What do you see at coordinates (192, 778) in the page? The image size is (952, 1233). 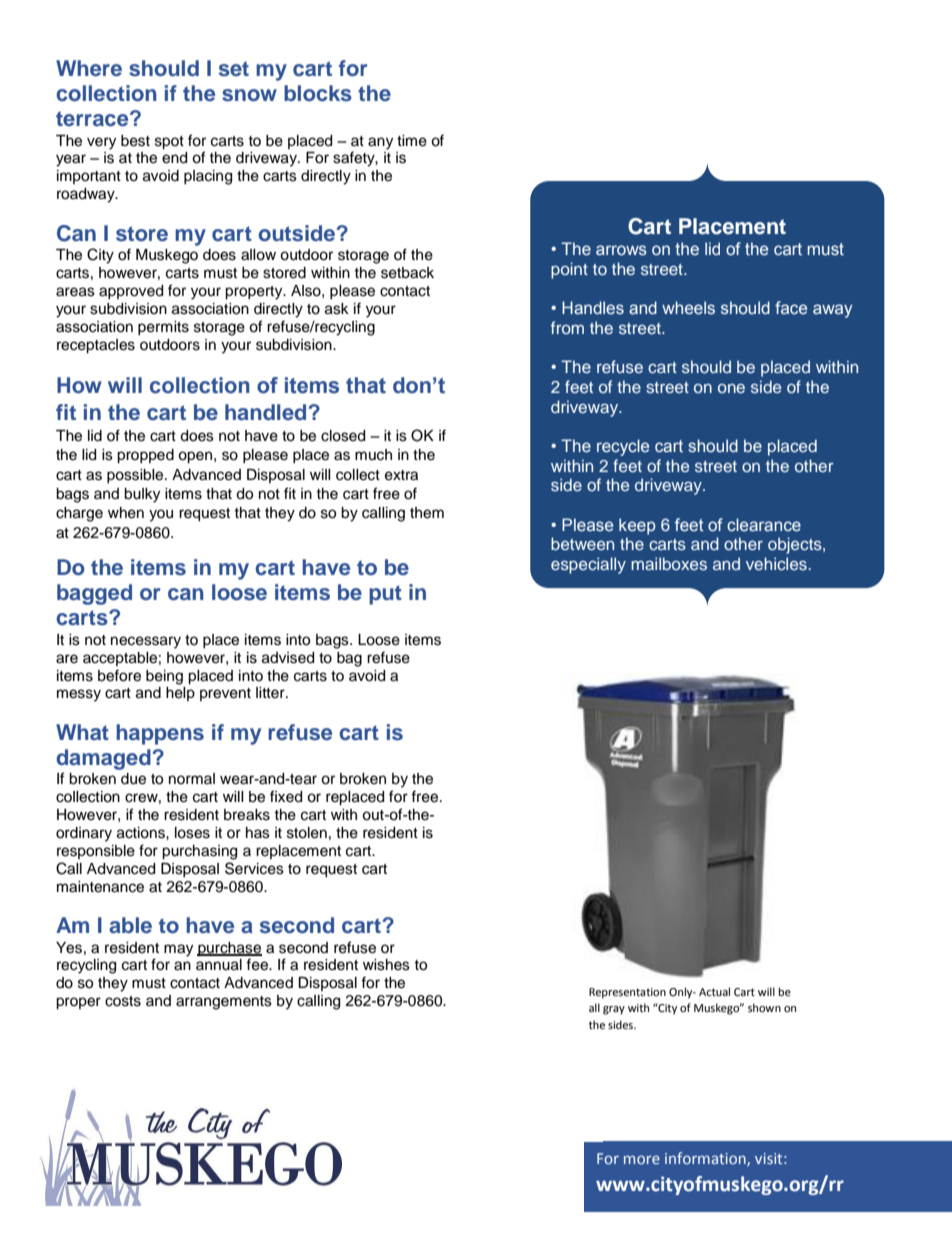 I see `normal` at bounding box center [192, 778].
